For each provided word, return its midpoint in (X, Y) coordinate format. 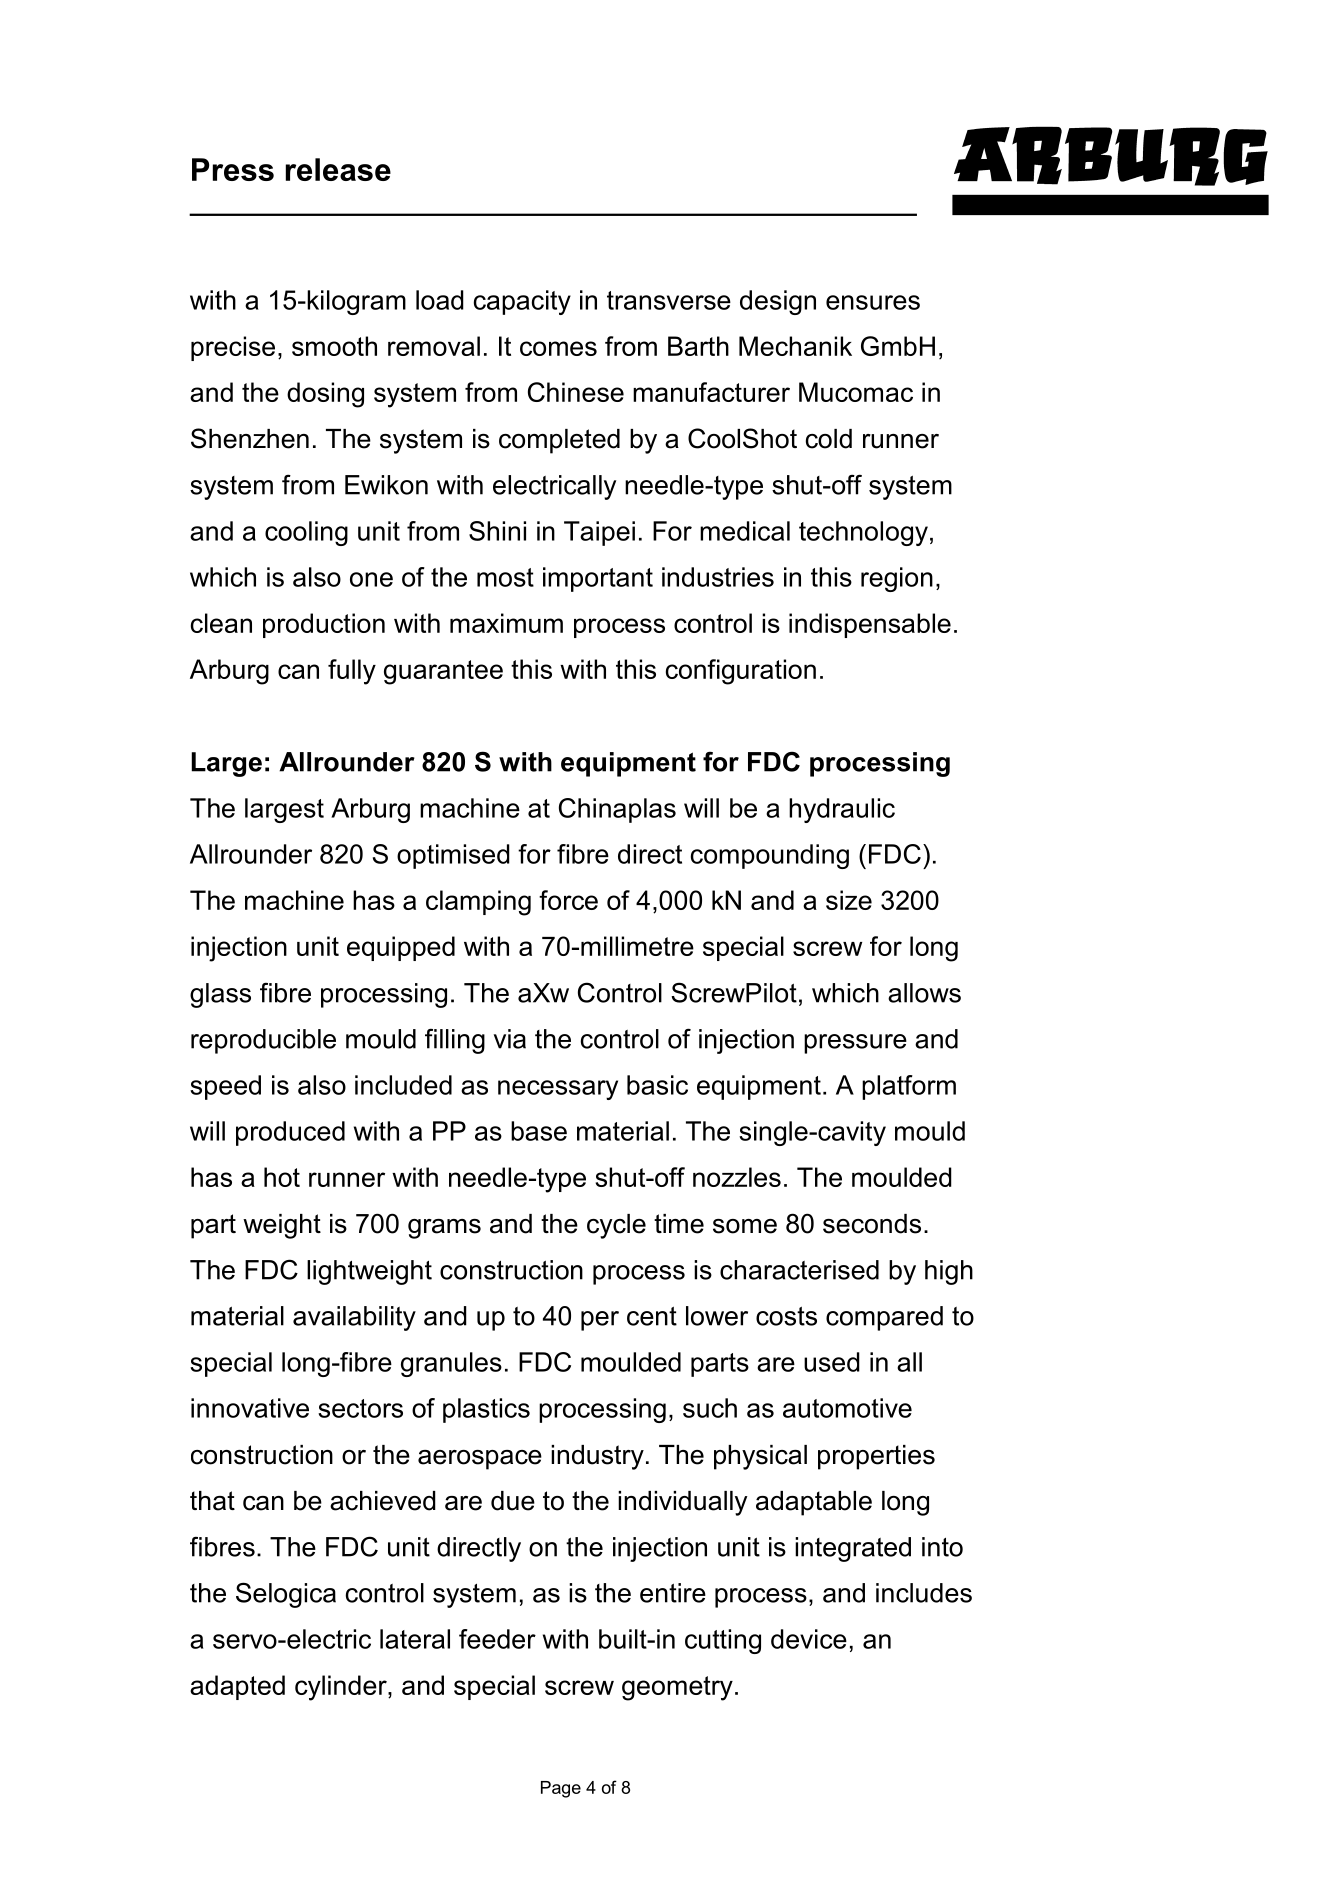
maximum (506, 623)
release (338, 169)
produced (290, 1133)
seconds (872, 1224)
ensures (873, 302)
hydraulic (842, 810)
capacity (522, 302)
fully (352, 672)
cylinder (342, 1688)
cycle (616, 1226)
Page (561, 1789)
